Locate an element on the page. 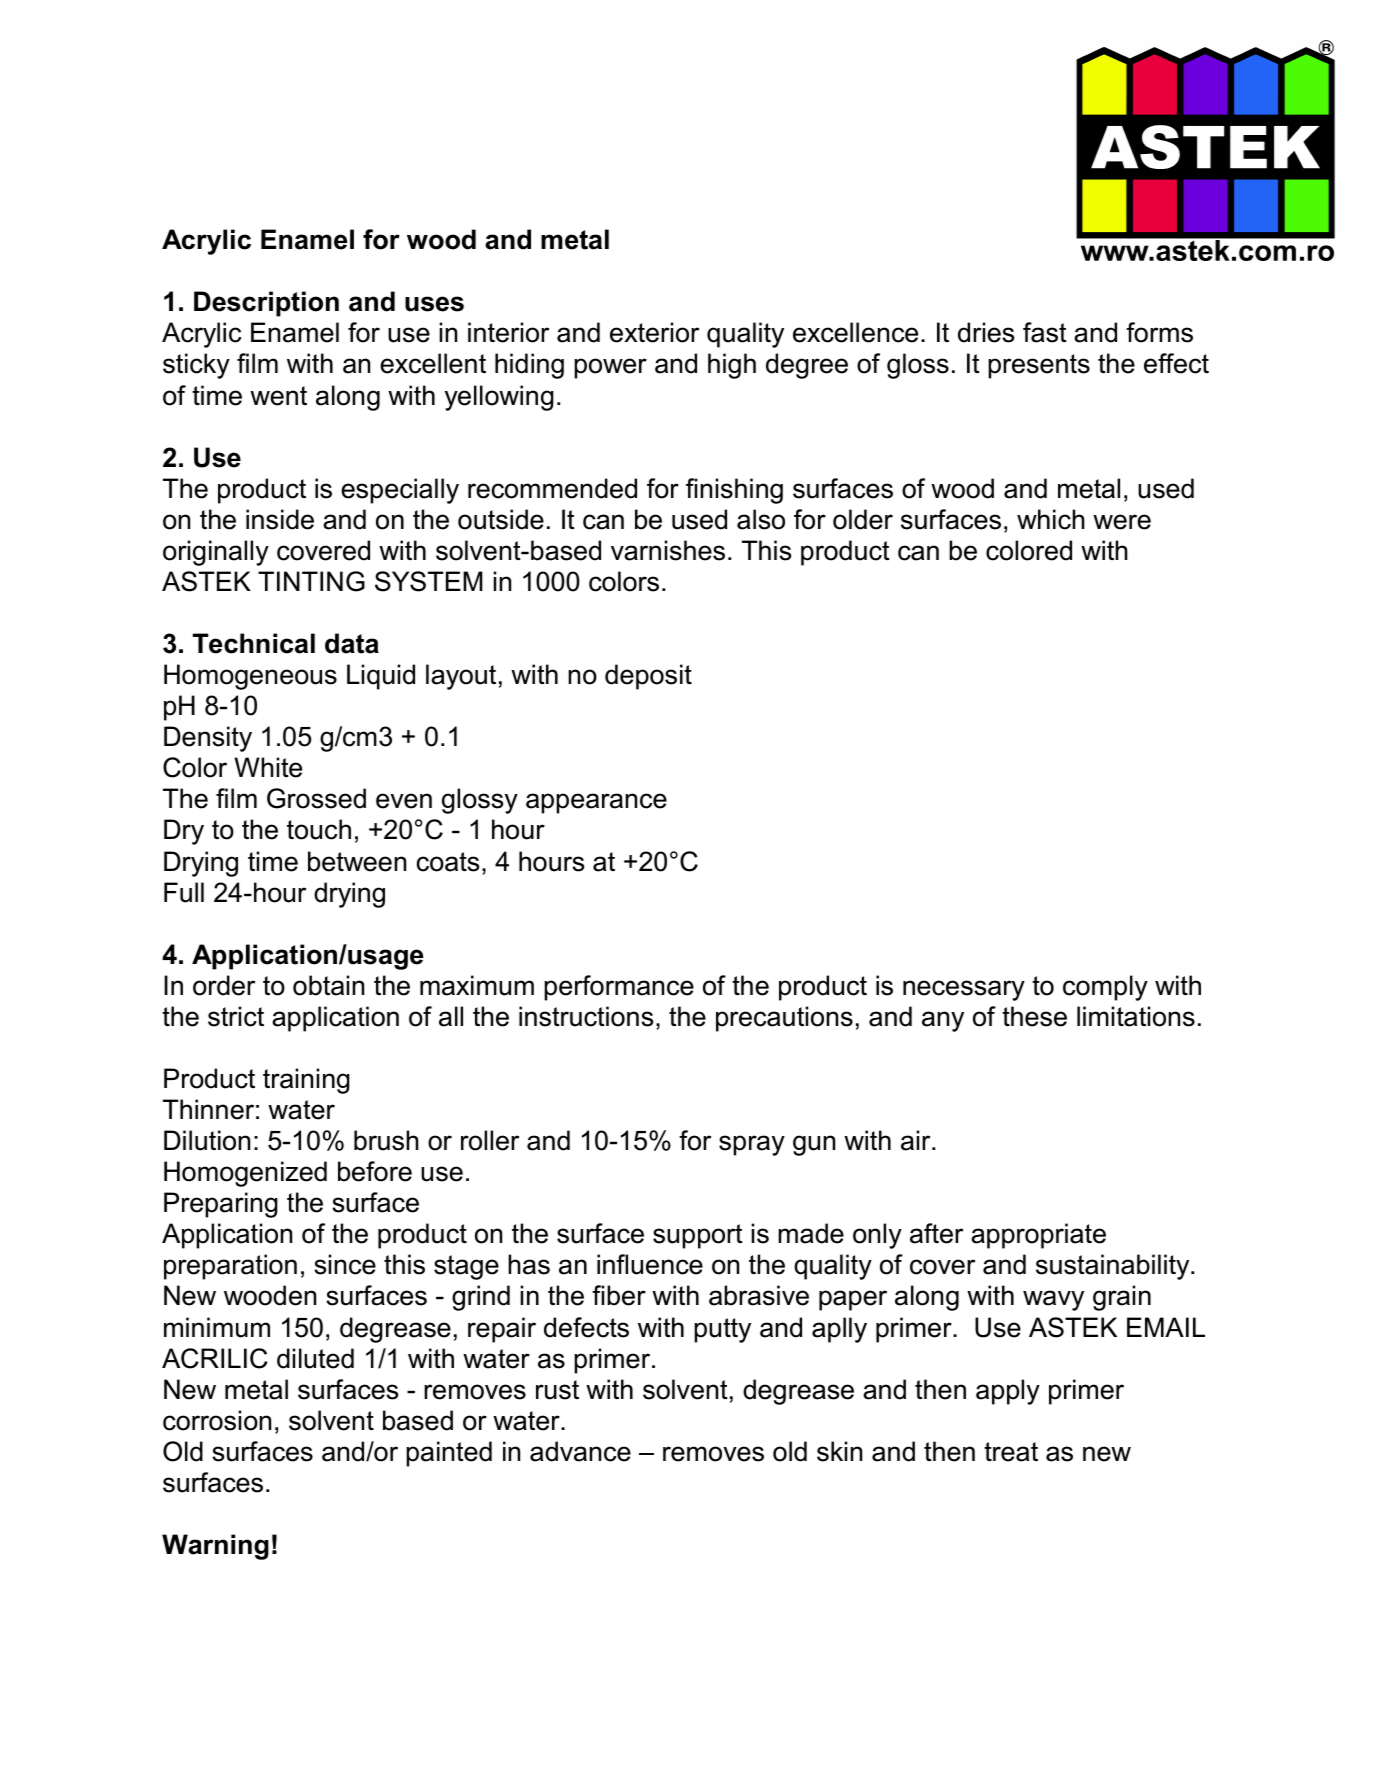  exterior is located at coordinates (654, 332).
